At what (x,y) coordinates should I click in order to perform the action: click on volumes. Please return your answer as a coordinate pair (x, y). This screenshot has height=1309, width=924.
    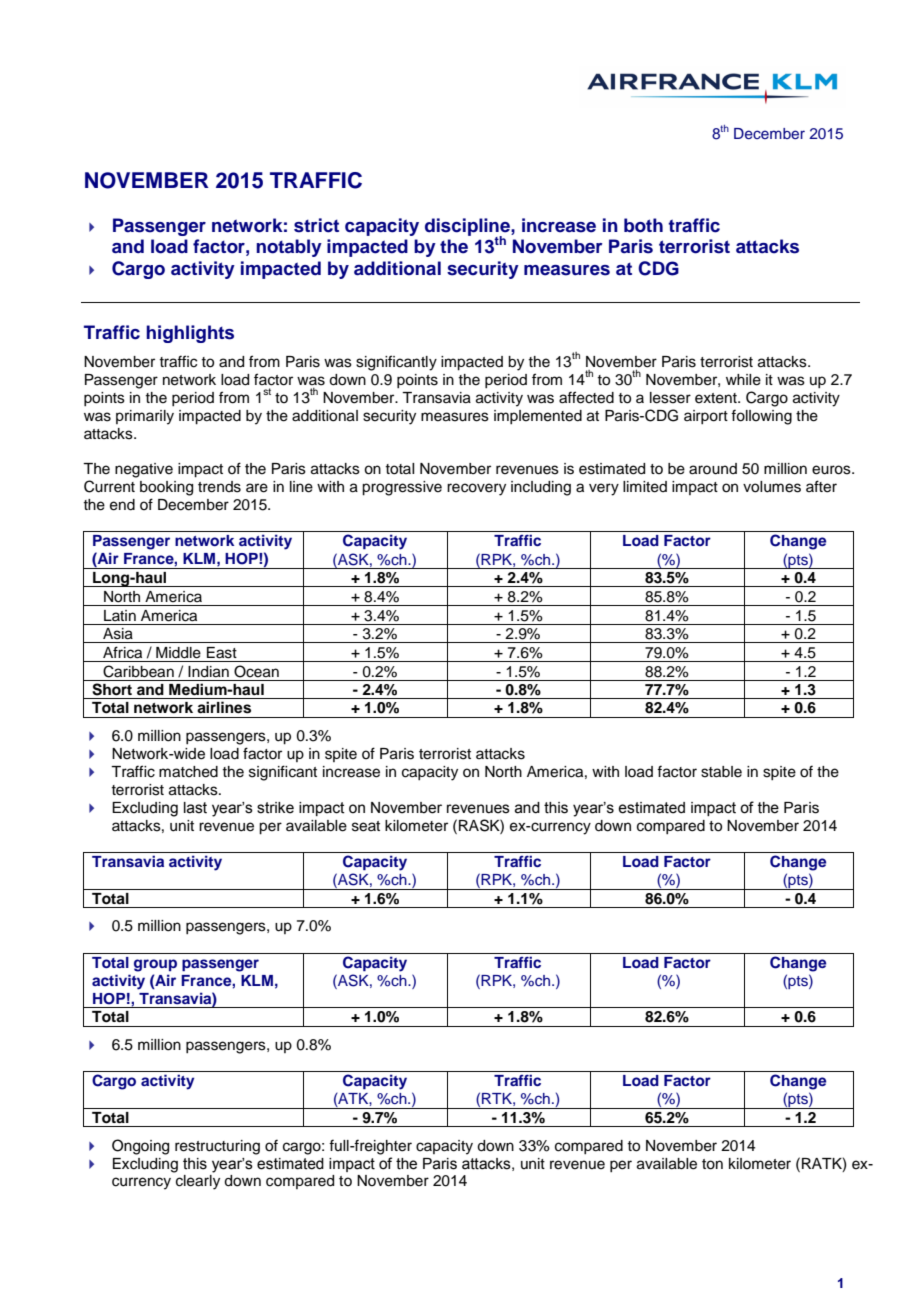
    Looking at the image, I should click on (772, 487).
